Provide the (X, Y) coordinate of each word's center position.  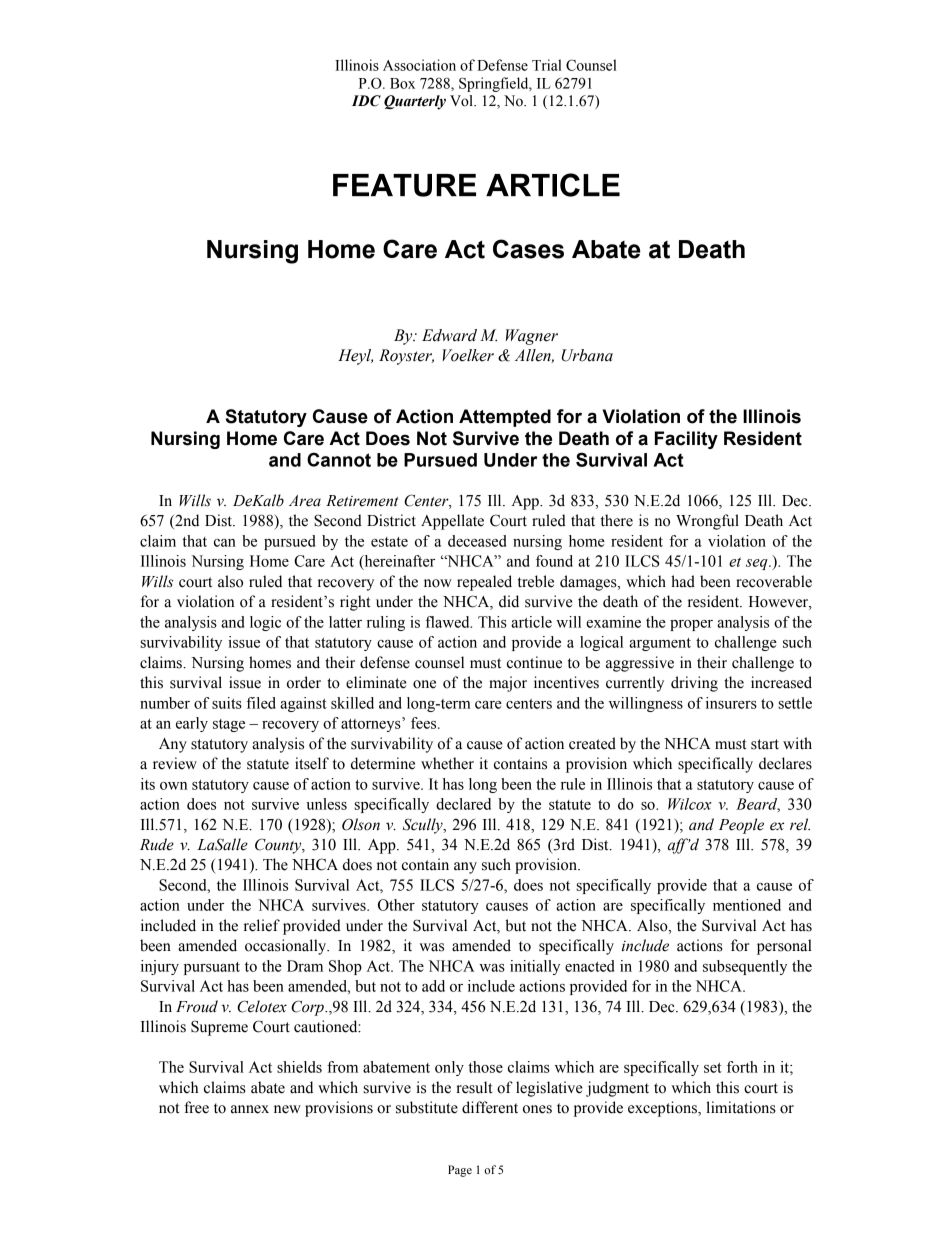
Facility (686, 440)
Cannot (339, 459)
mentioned (747, 905)
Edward (449, 335)
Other (396, 905)
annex (250, 1109)
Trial (547, 65)
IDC (366, 101)
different (490, 1107)
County (279, 846)
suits (227, 703)
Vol (462, 101)
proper (691, 625)
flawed (448, 622)
